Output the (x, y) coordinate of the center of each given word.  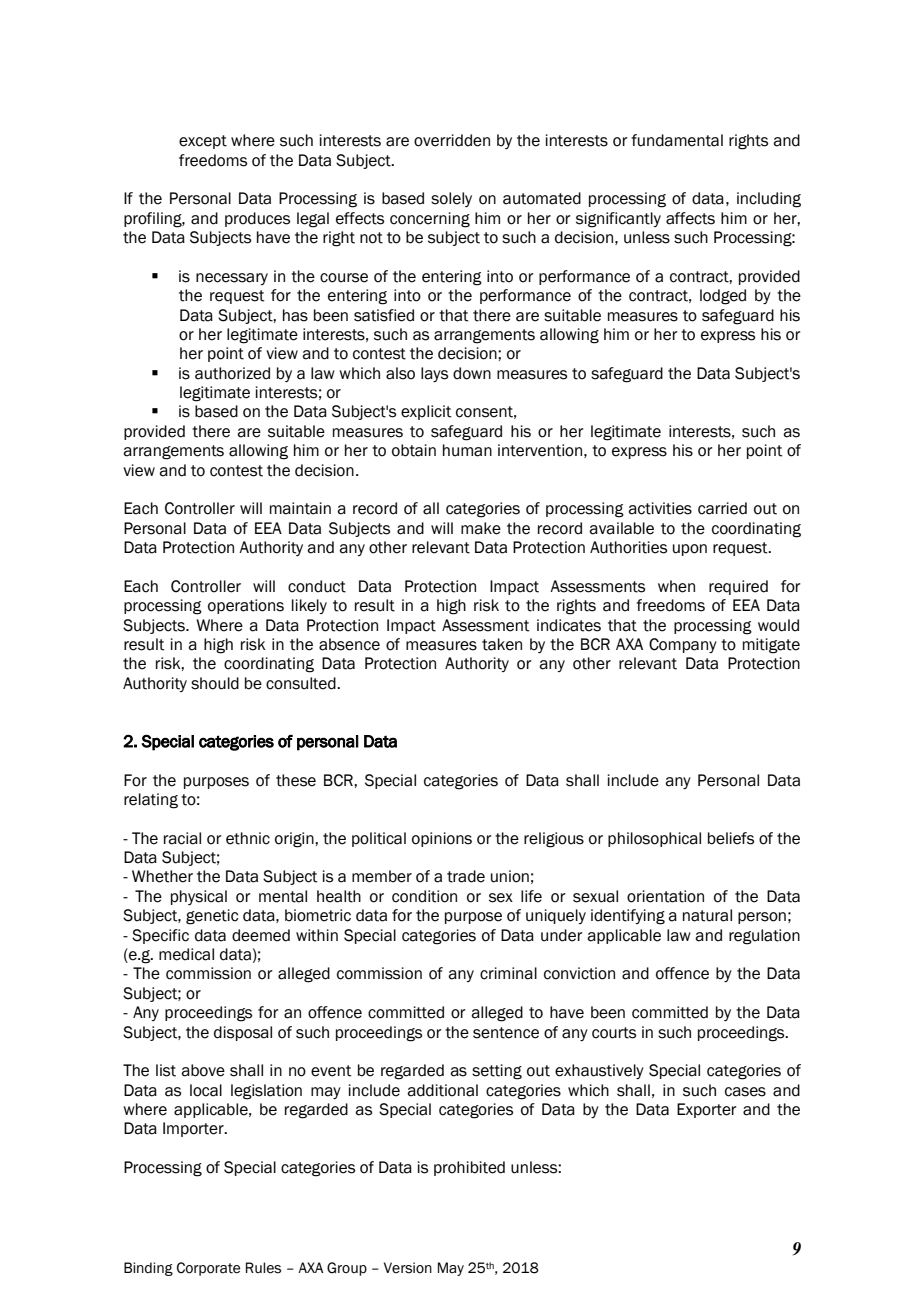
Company (683, 645)
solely (451, 199)
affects (690, 218)
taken (502, 644)
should (215, 683)
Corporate (208, 1269)
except (203, 142)
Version (408, 1268)
